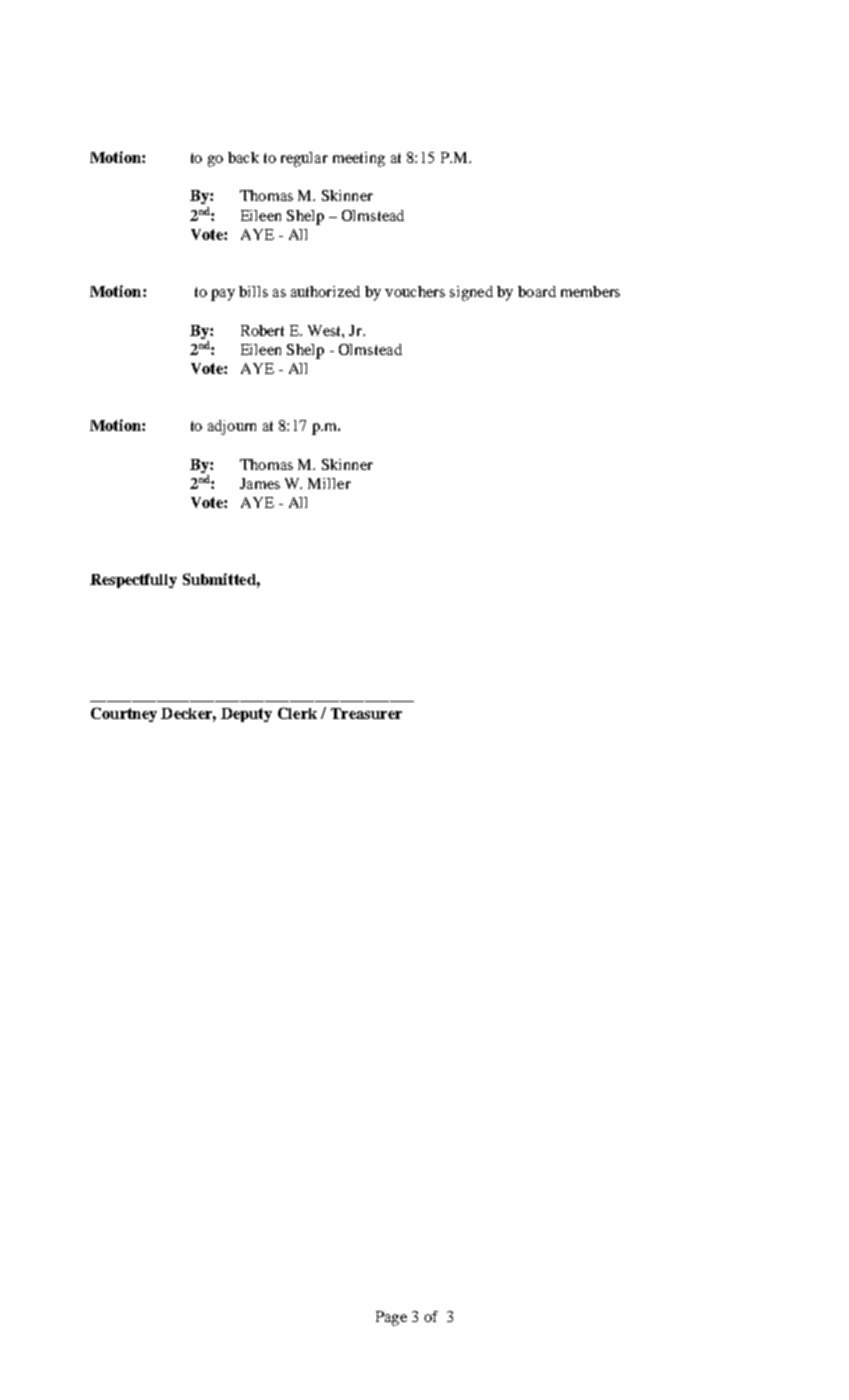 This page has height=1400, width=849. Describe the element at coordinates (391, 1318) in the page. I see `Page` at that location.
